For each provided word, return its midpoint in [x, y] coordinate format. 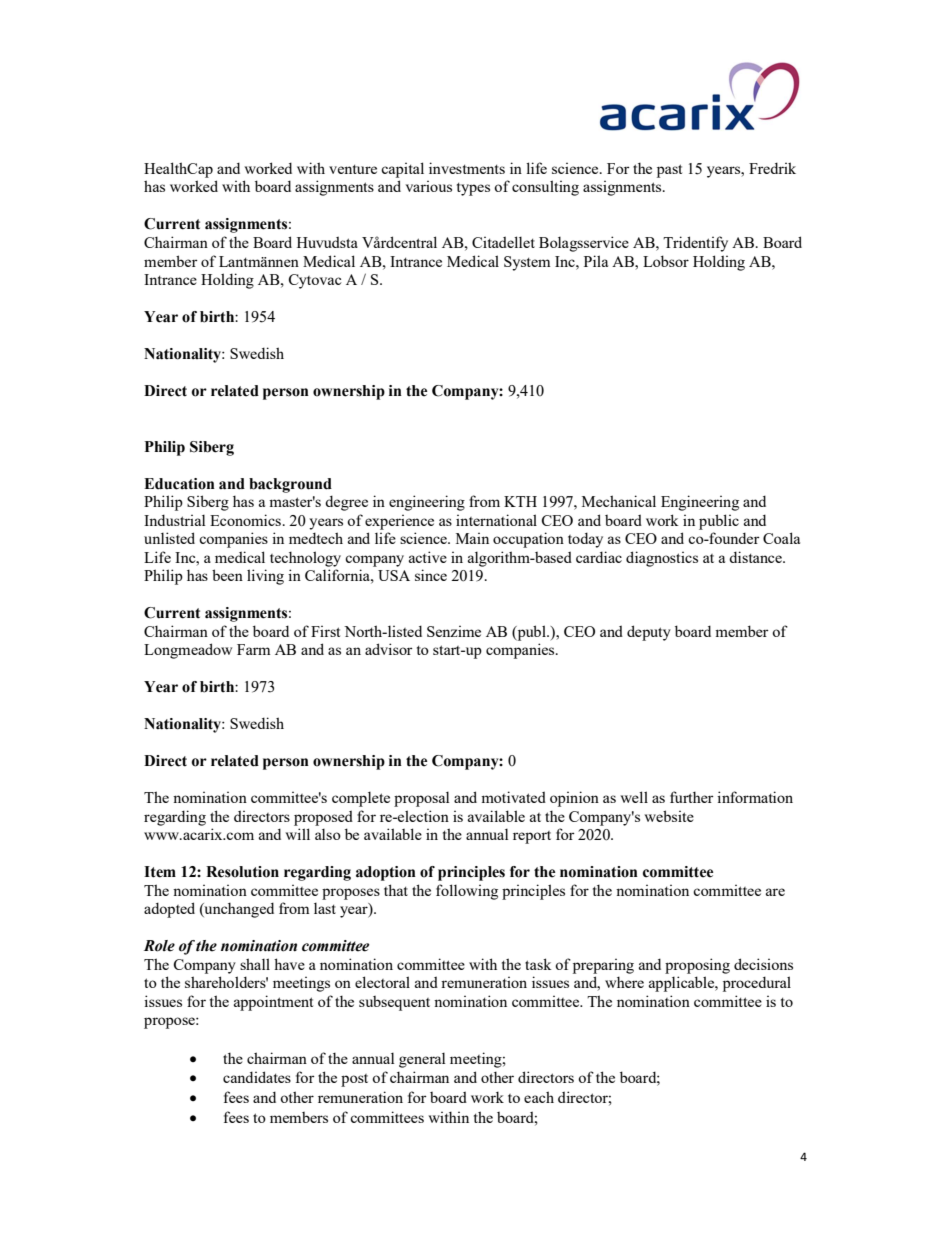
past [669, 171]
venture [353, 169]
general [422, 1060]
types [473, 189]
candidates [257, 1077]
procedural [757, 984]
